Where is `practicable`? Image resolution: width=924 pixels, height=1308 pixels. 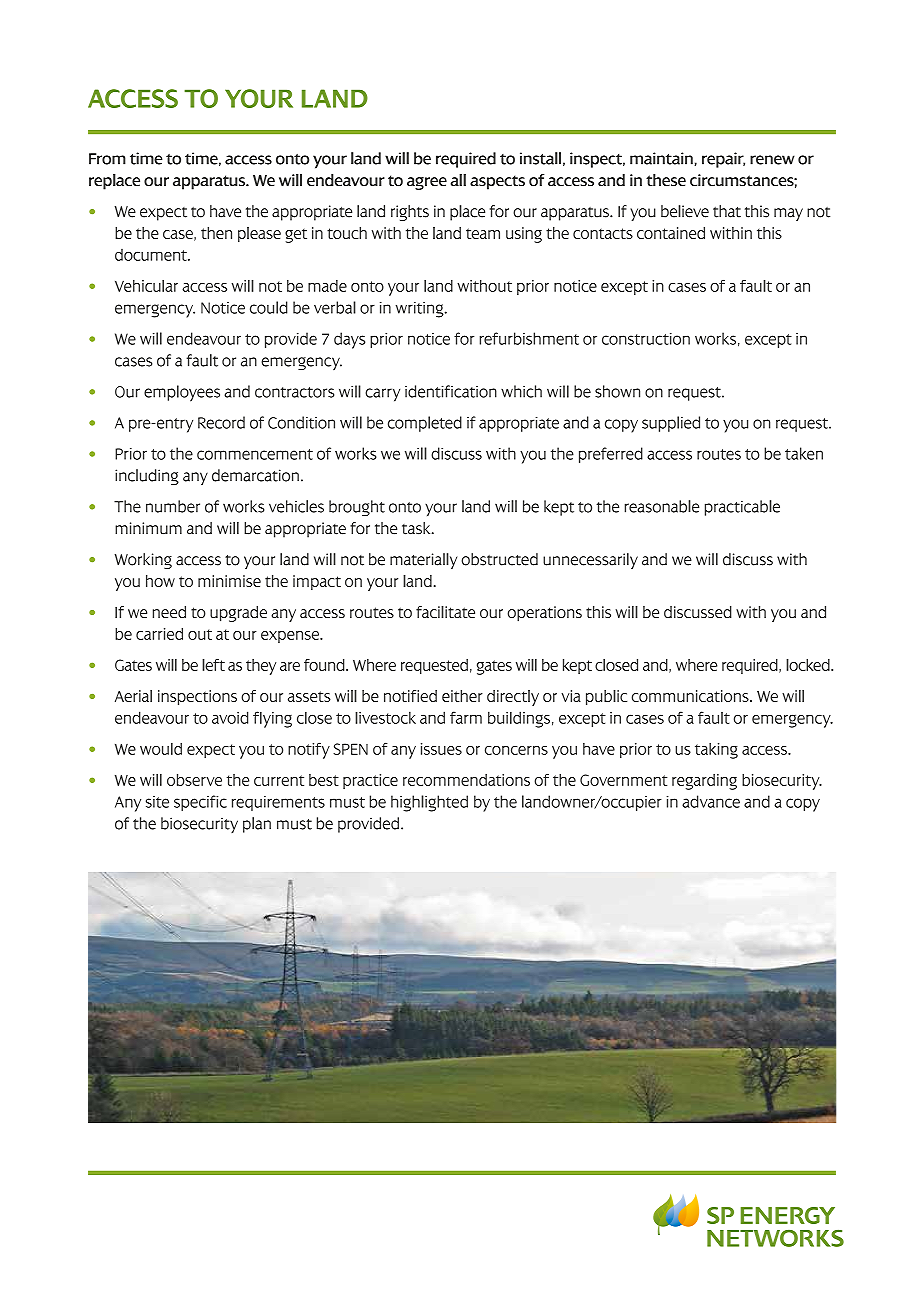
practicable is located at coordinates (742, 508).
